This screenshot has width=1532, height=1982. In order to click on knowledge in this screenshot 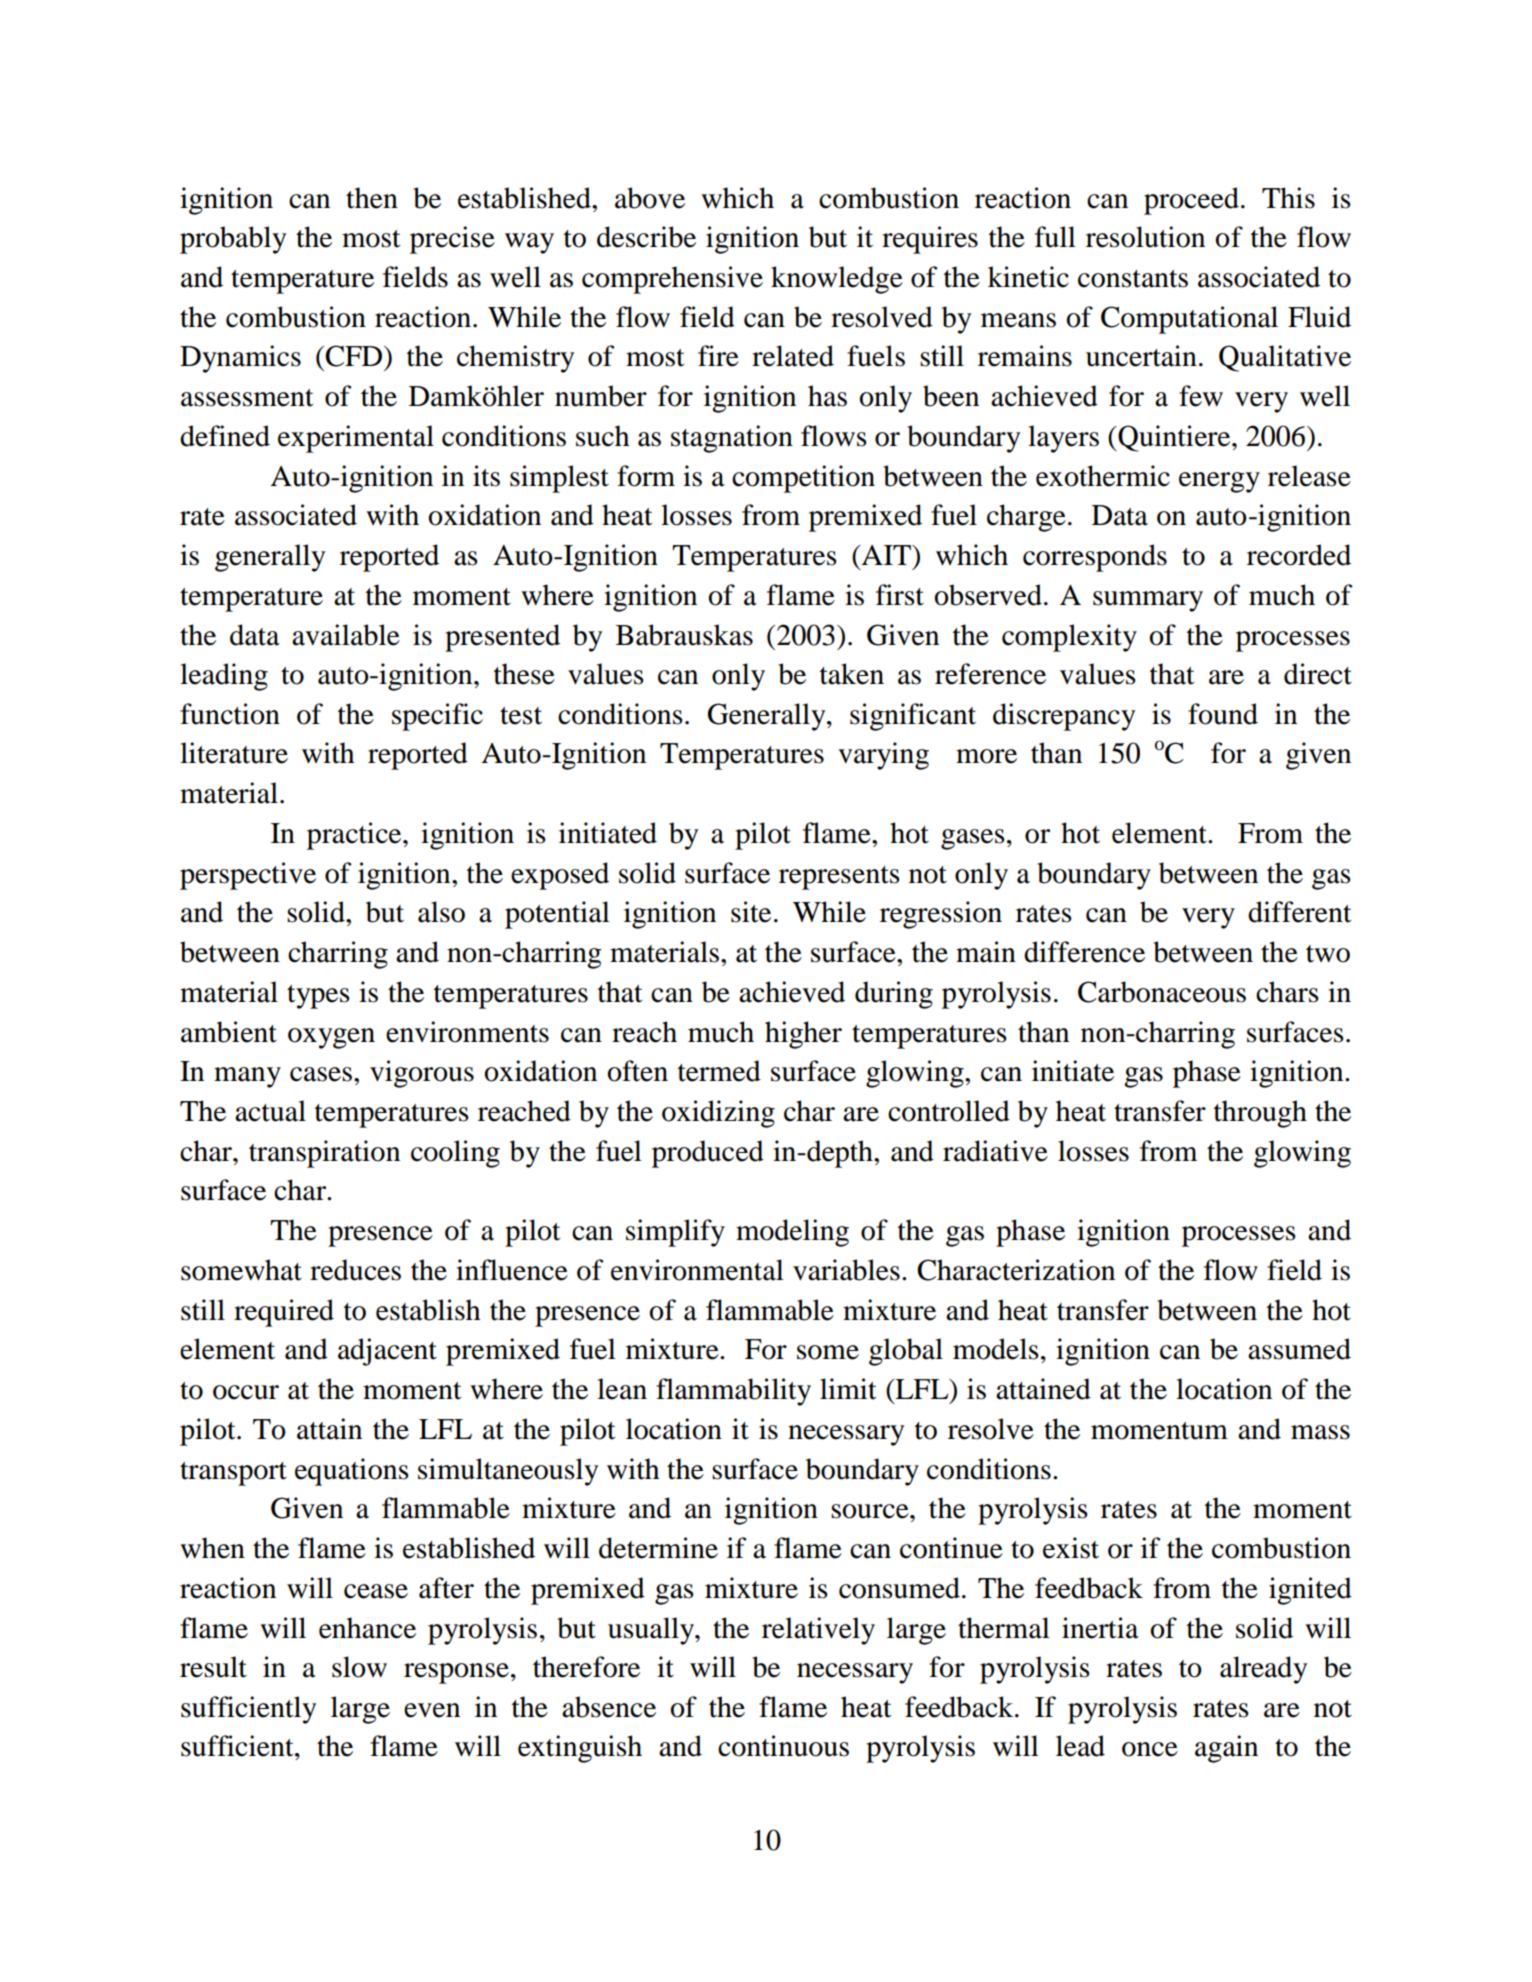, I will do `click(837, 280)`.
